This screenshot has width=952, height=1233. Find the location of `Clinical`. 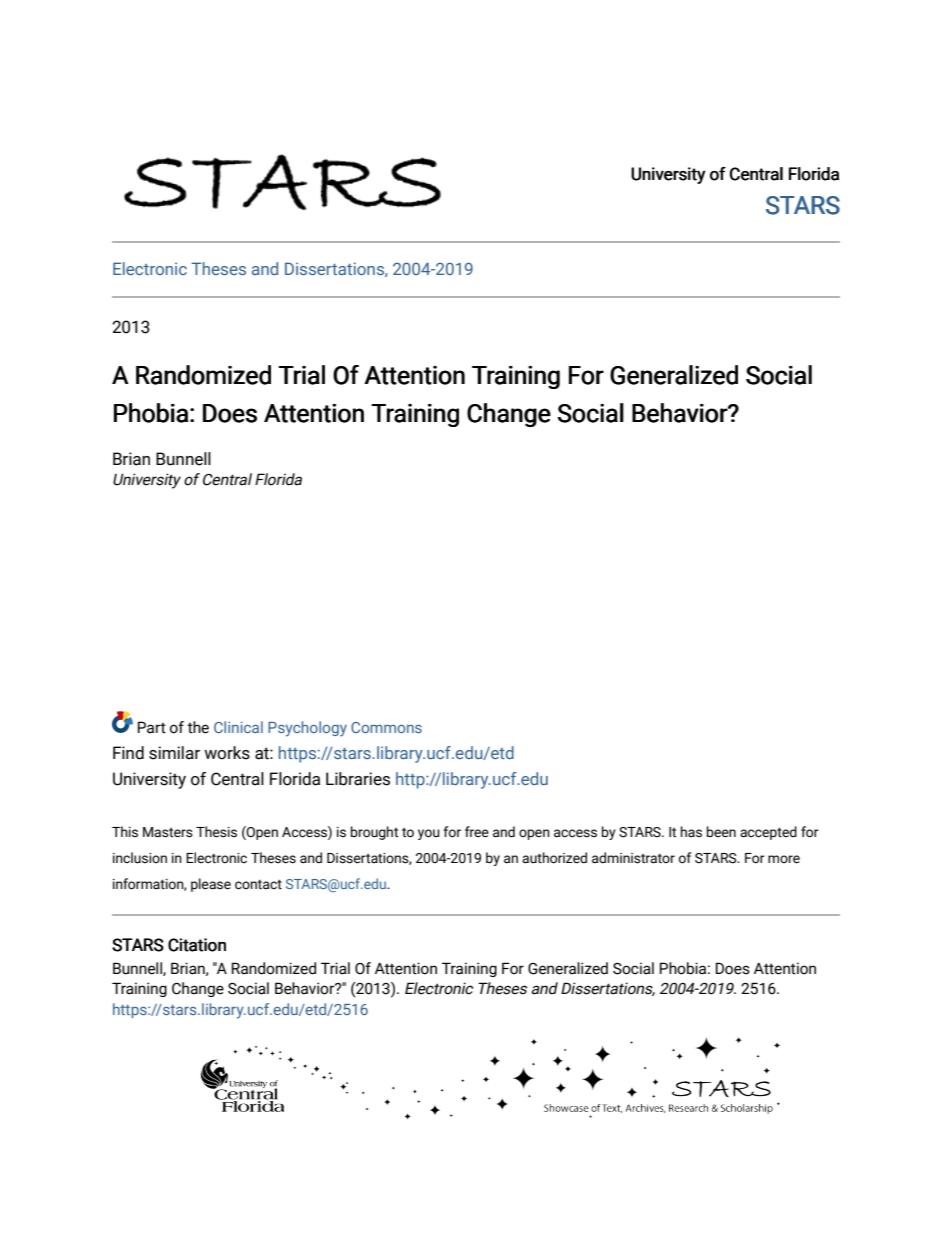

Clinical is located at coordinates (238, 727).
